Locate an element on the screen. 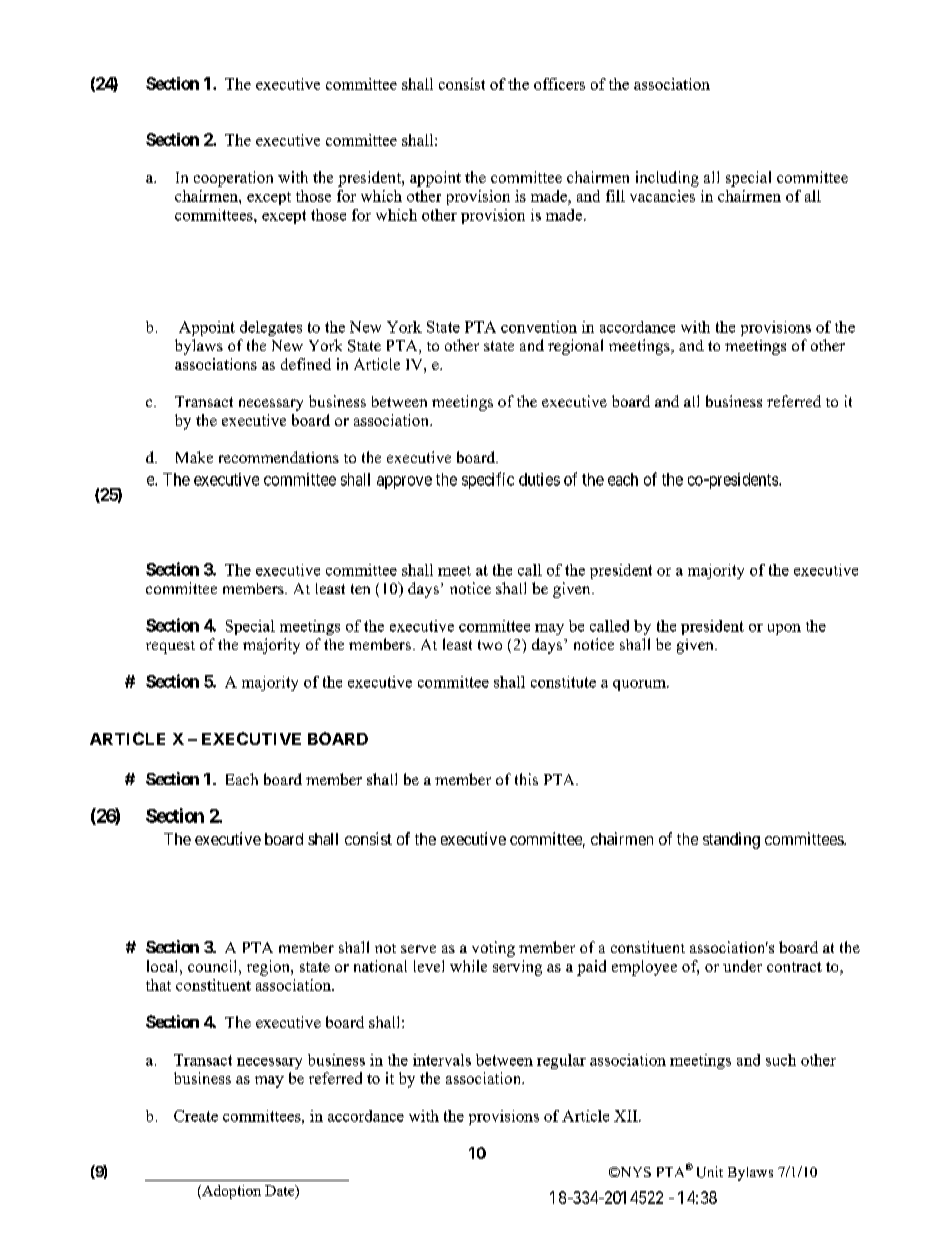 The width and height of the screenshot is (952, 1233). intervals is located at coordinates (442, 1060).
